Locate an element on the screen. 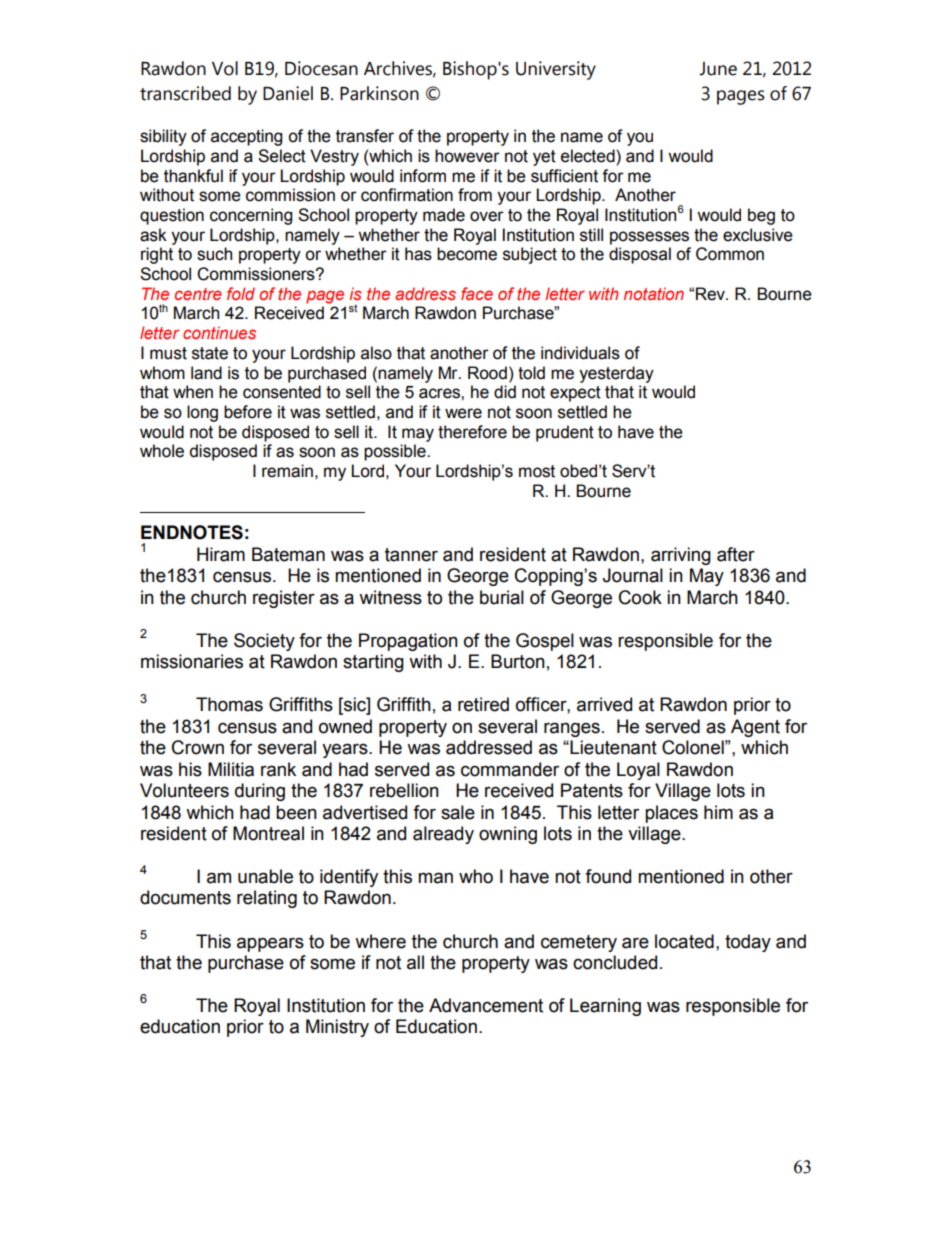 This screenshot has height=1233, width=952. June is located at coordinates (718, 69).
